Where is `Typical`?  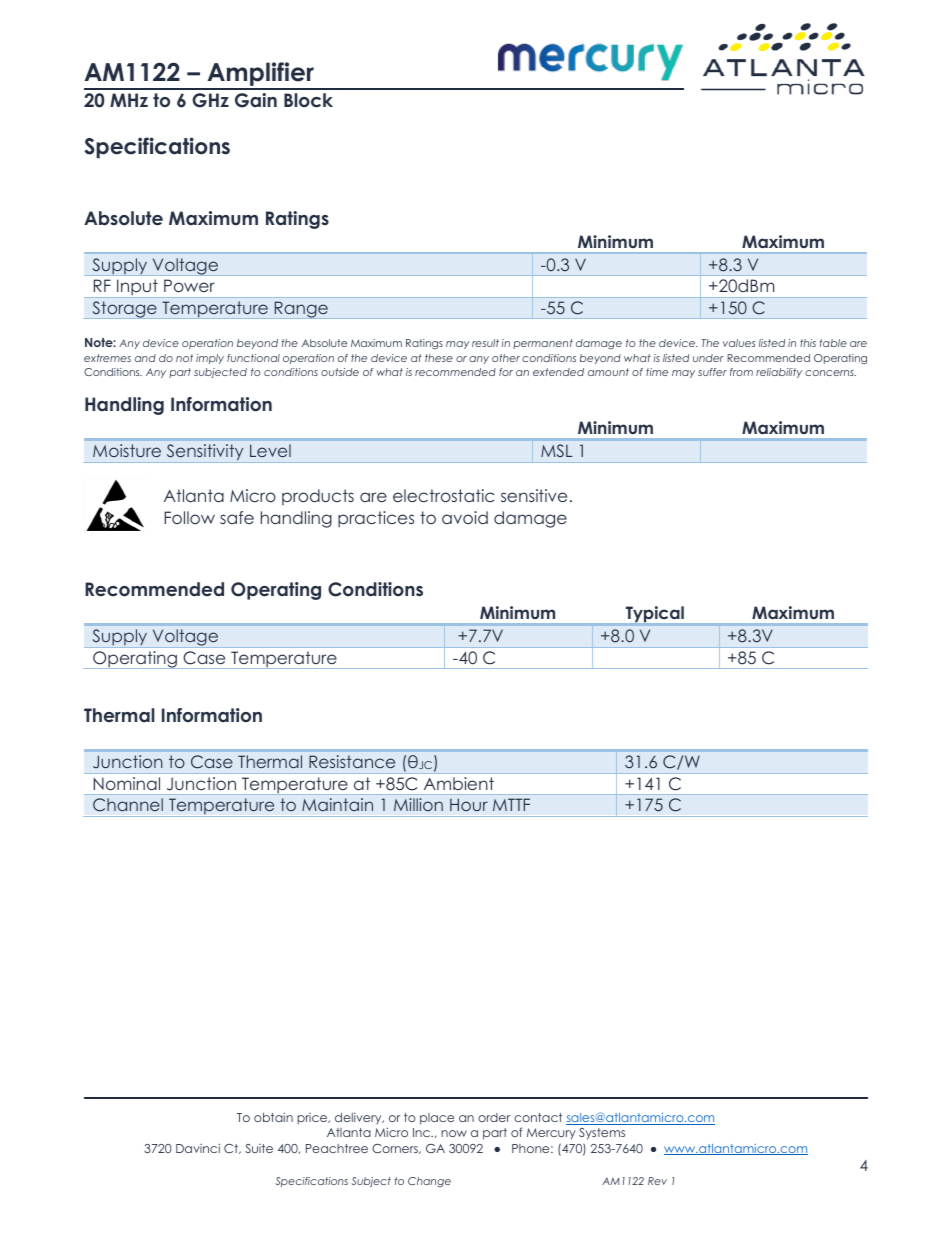 Typical is located at coordinates (655, 615).
